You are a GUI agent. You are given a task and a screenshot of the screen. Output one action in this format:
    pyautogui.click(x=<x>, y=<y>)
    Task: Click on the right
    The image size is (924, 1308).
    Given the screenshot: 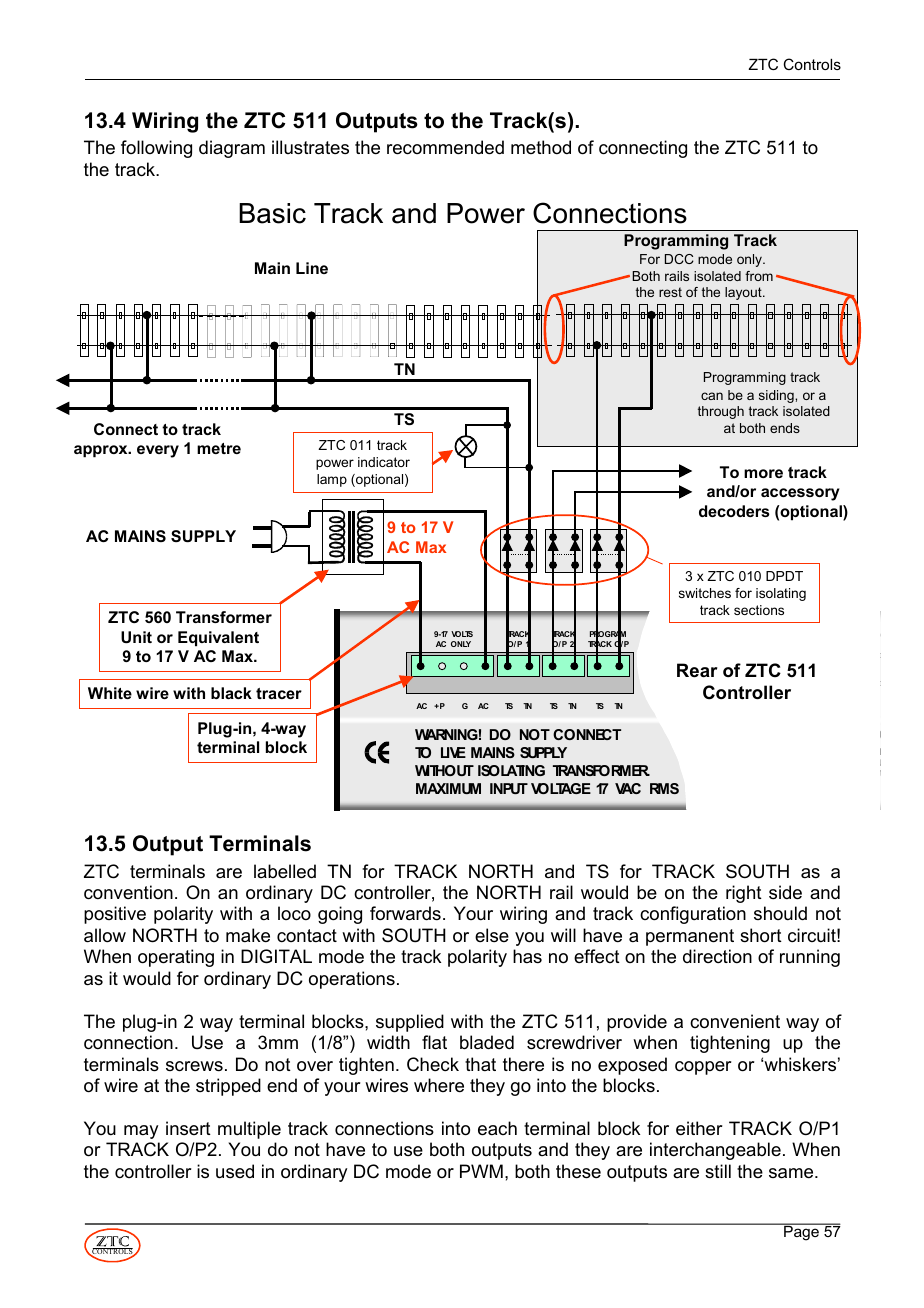 What is the action you would take?
    pyautogui.click(x=744, y=894)
